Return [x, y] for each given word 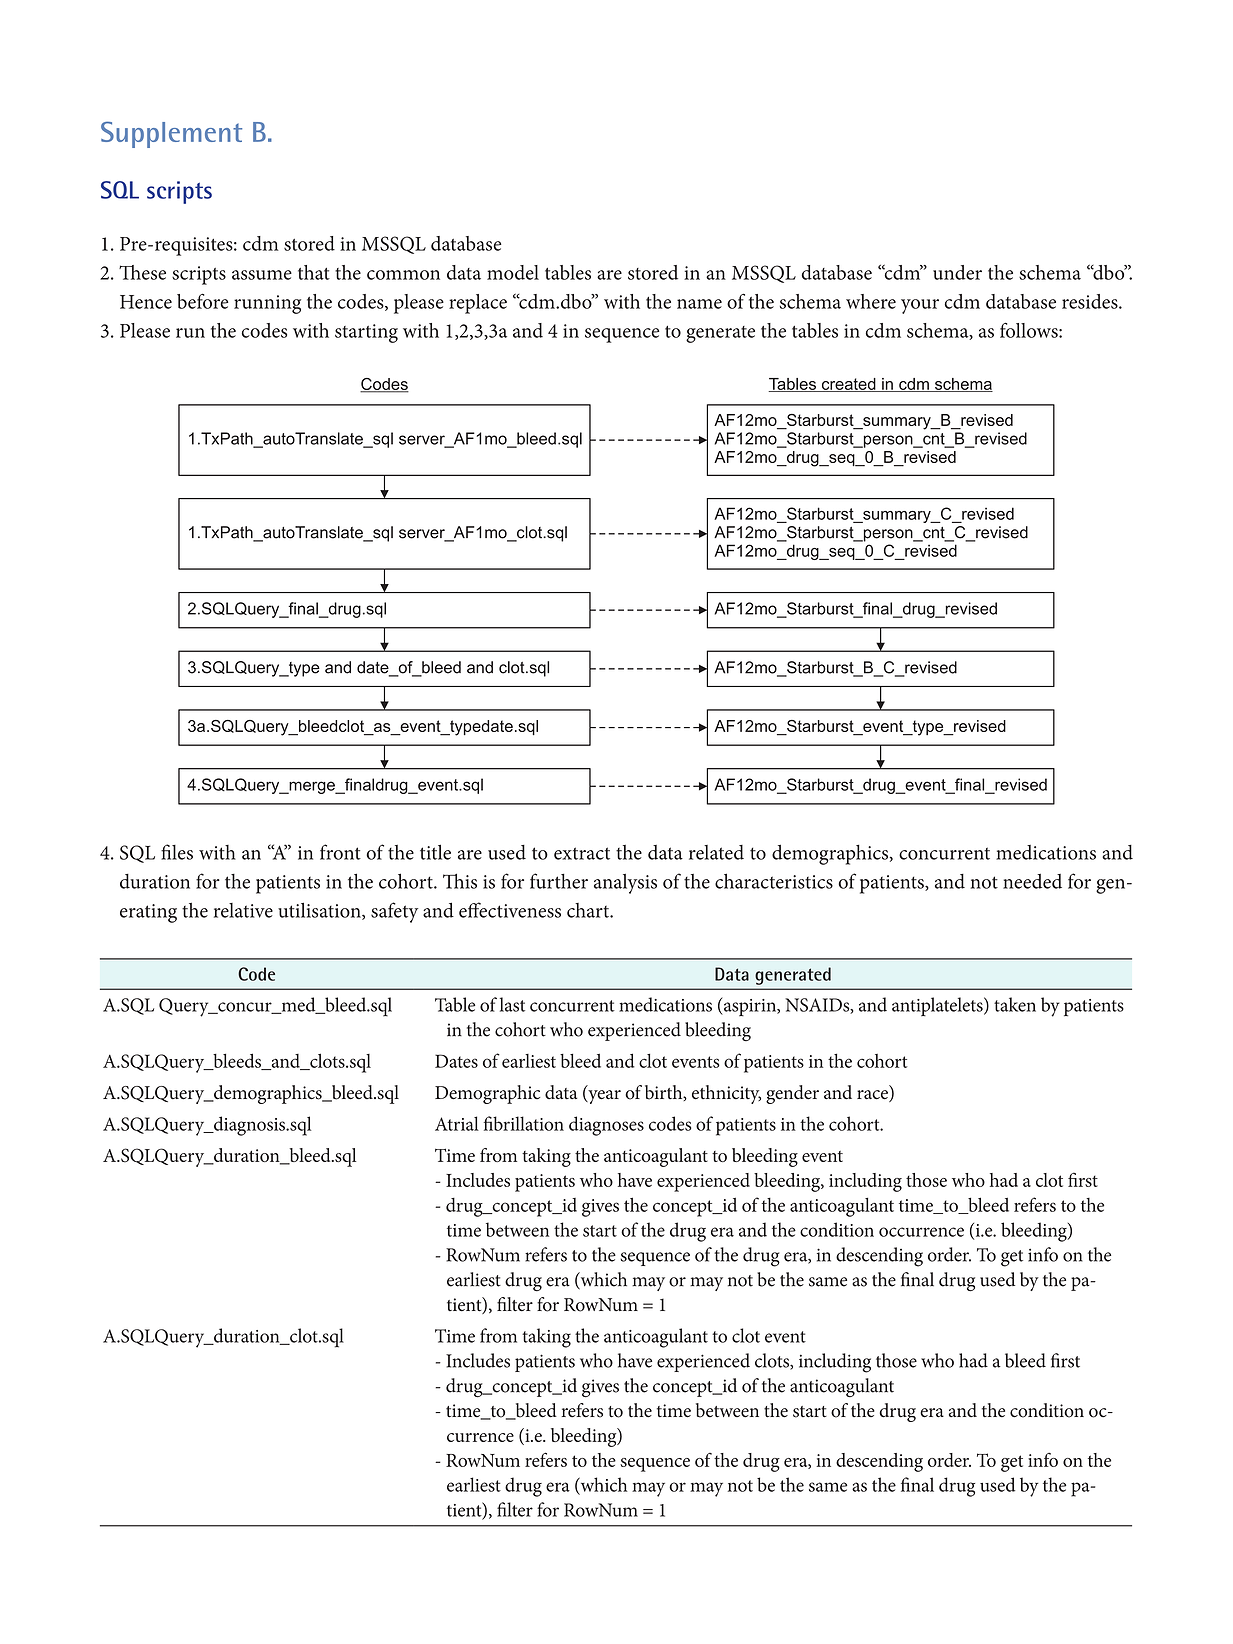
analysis [625, 884]
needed [1032, 881]
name [699, 304]
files [177, 852]
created [848, 385]
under [957, 272]
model [513, 272]
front [340, 852]
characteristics [774, 881]
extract [582, 853]
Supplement [171, 134]
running [267, 304]
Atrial [457, 1123]
